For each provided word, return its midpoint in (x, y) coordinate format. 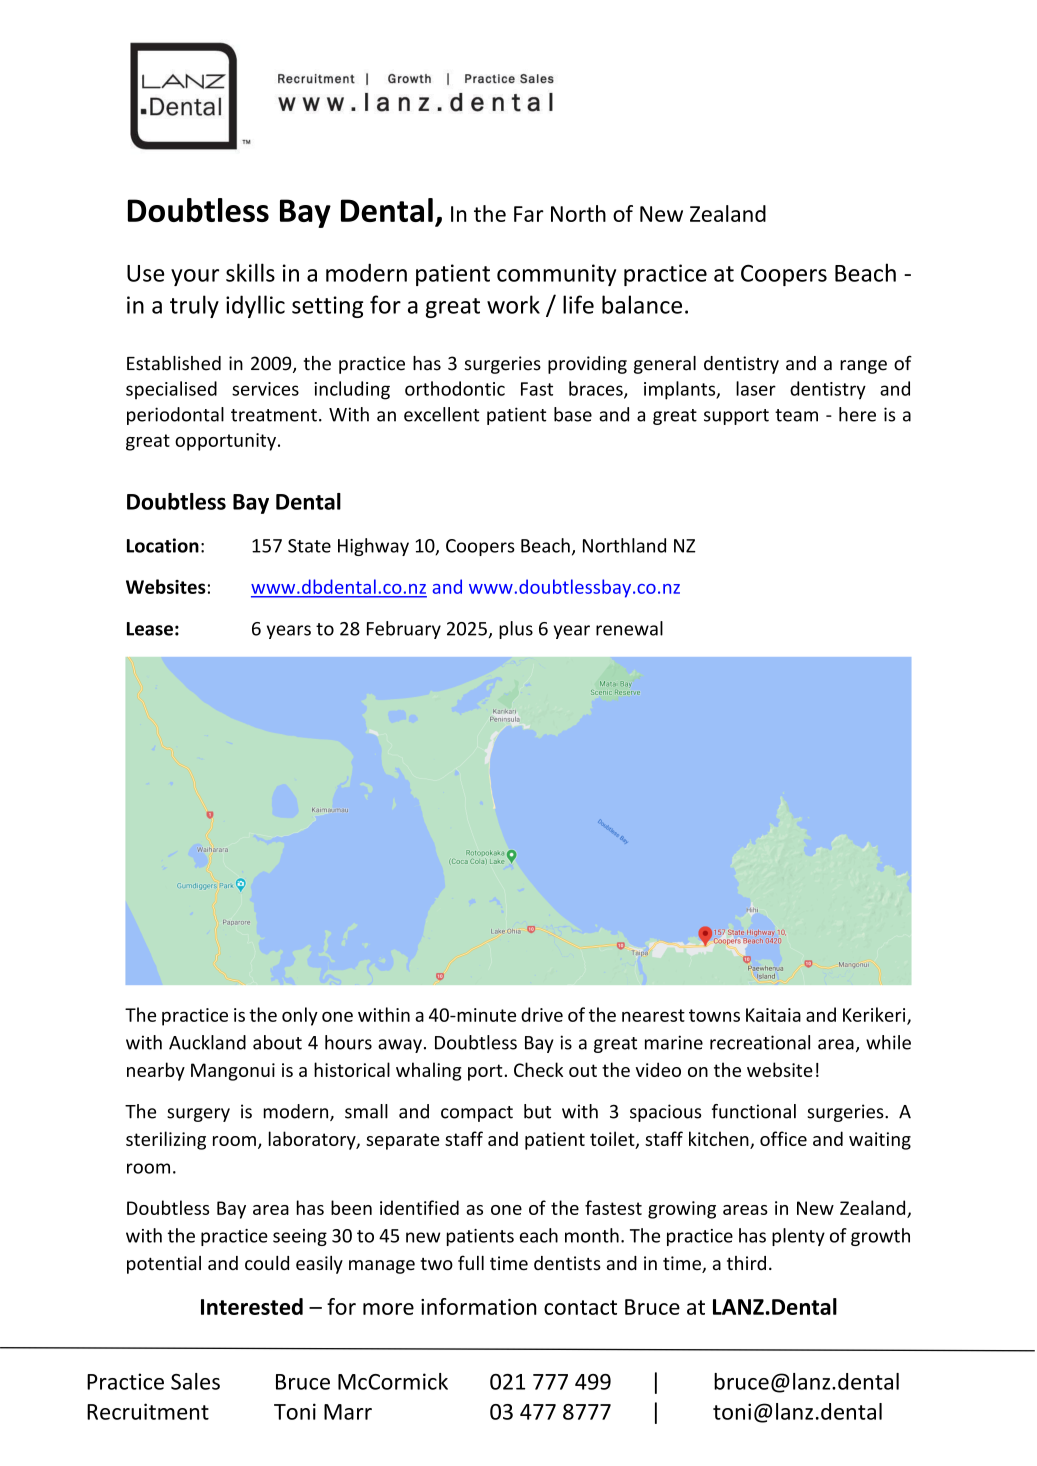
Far (529, 214)
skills (250, 272)
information (479, 1306)
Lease (150, 629)
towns (714, 1015)
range (863, 367)
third (746, 1263)
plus (516, 630)
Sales (195, 1381)
